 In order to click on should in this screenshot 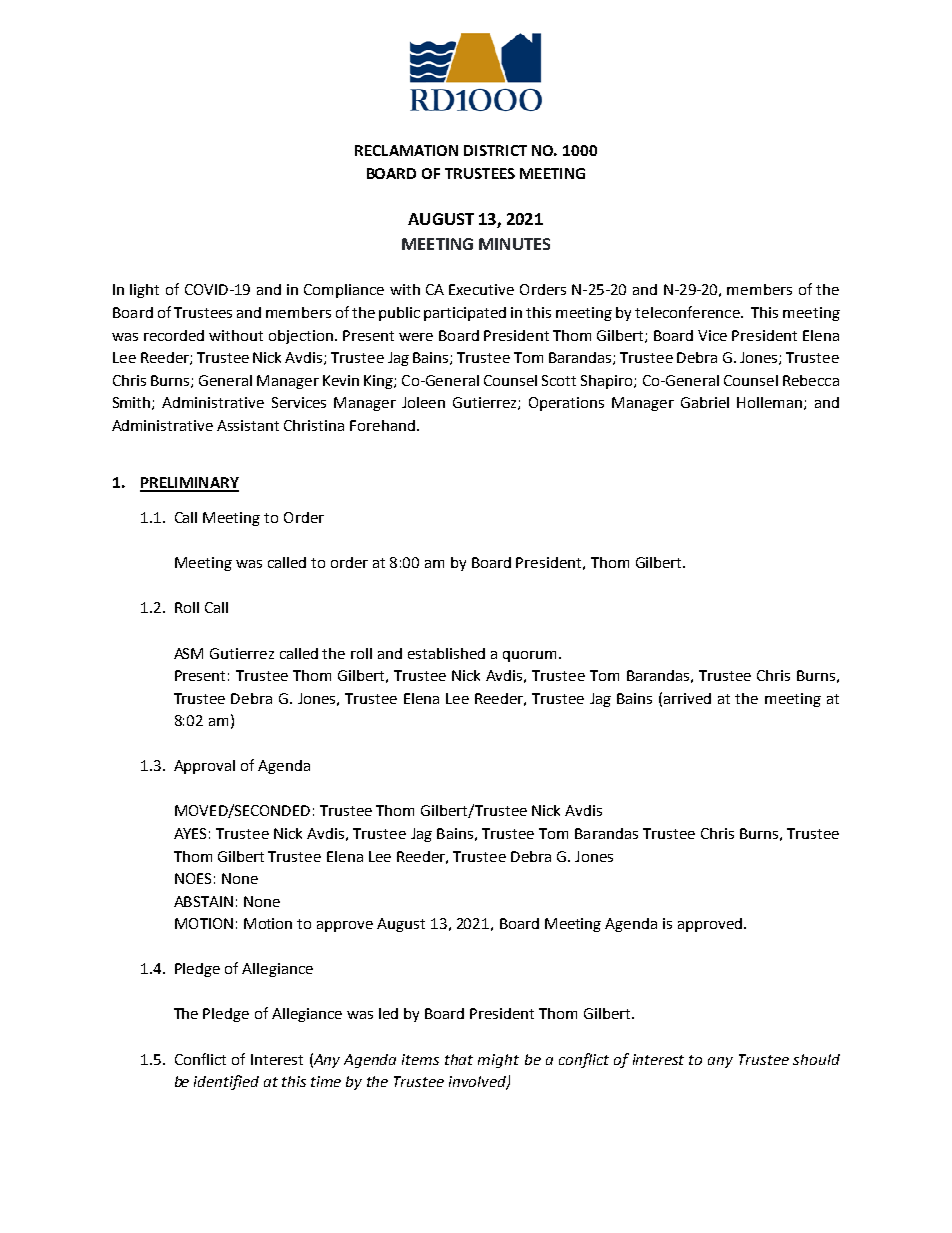, I will do `click(816, 1059)`.
